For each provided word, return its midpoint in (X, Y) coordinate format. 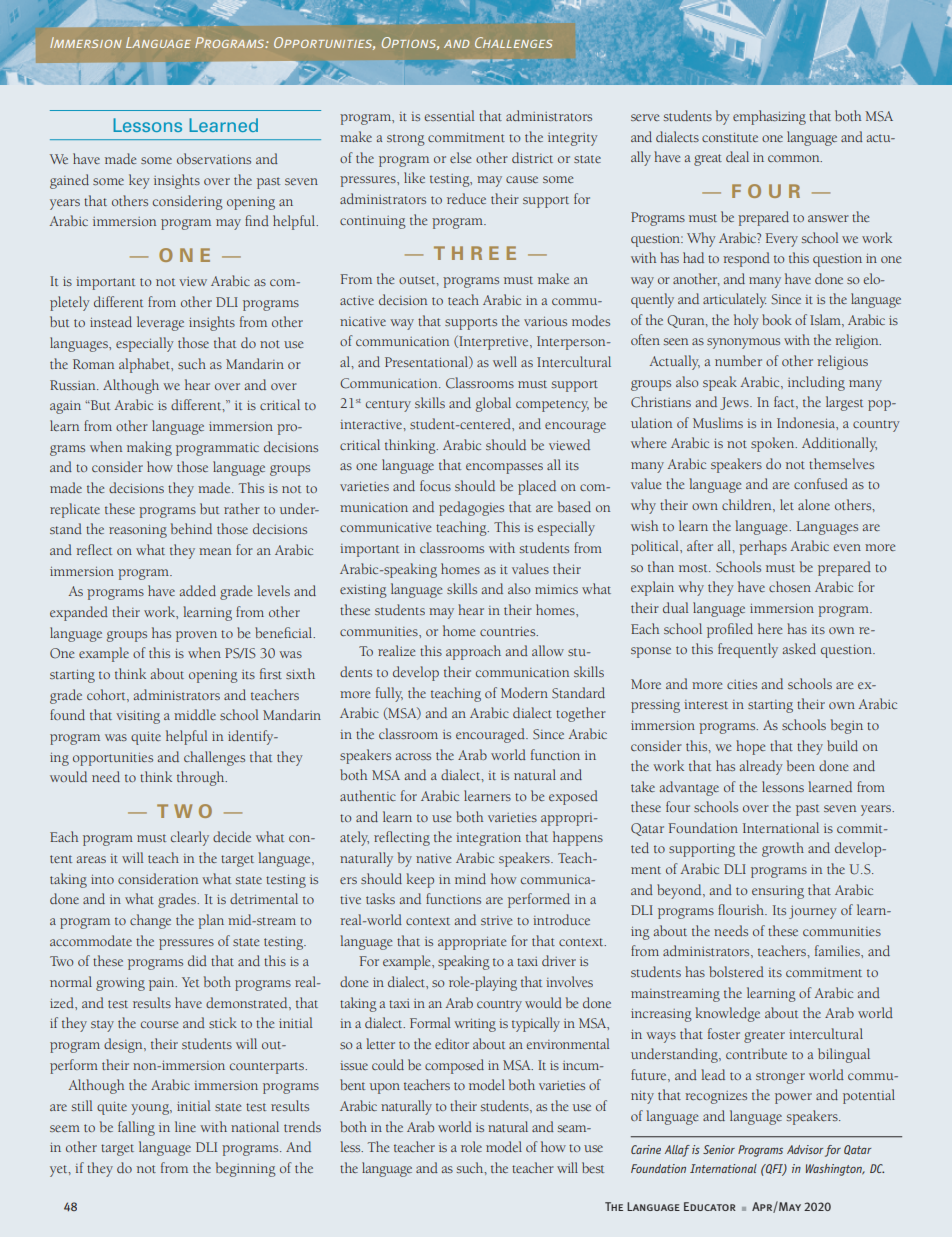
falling (136, 1128)
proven (196, 636)
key (139, 181)
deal (737, 156)
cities (742, 684)
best (593, 1167)
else (460, 157)
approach (473, 652)
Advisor (805, 1149)
